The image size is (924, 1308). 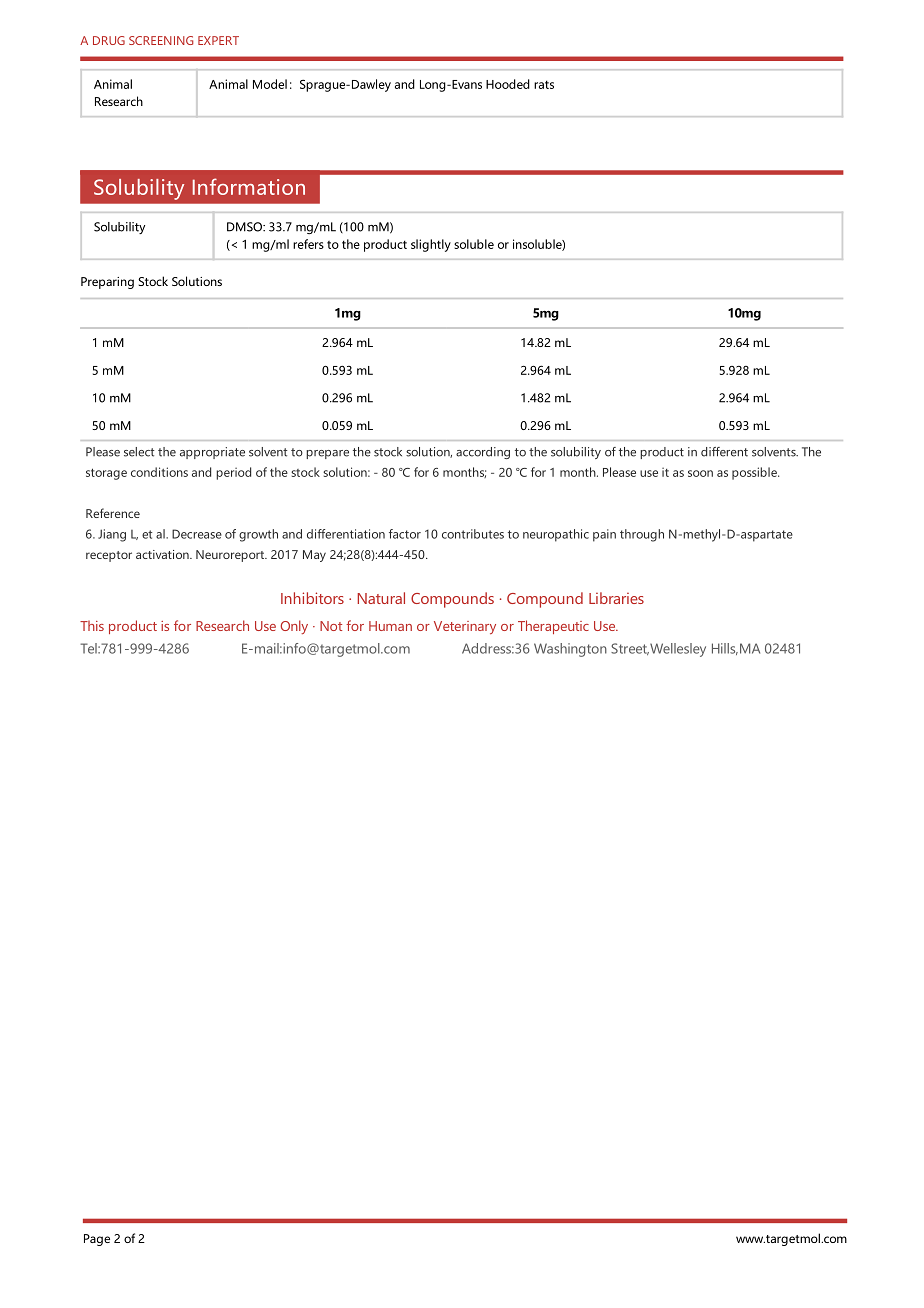 I want to click on SCREENING, so click(x=161, y=40).
